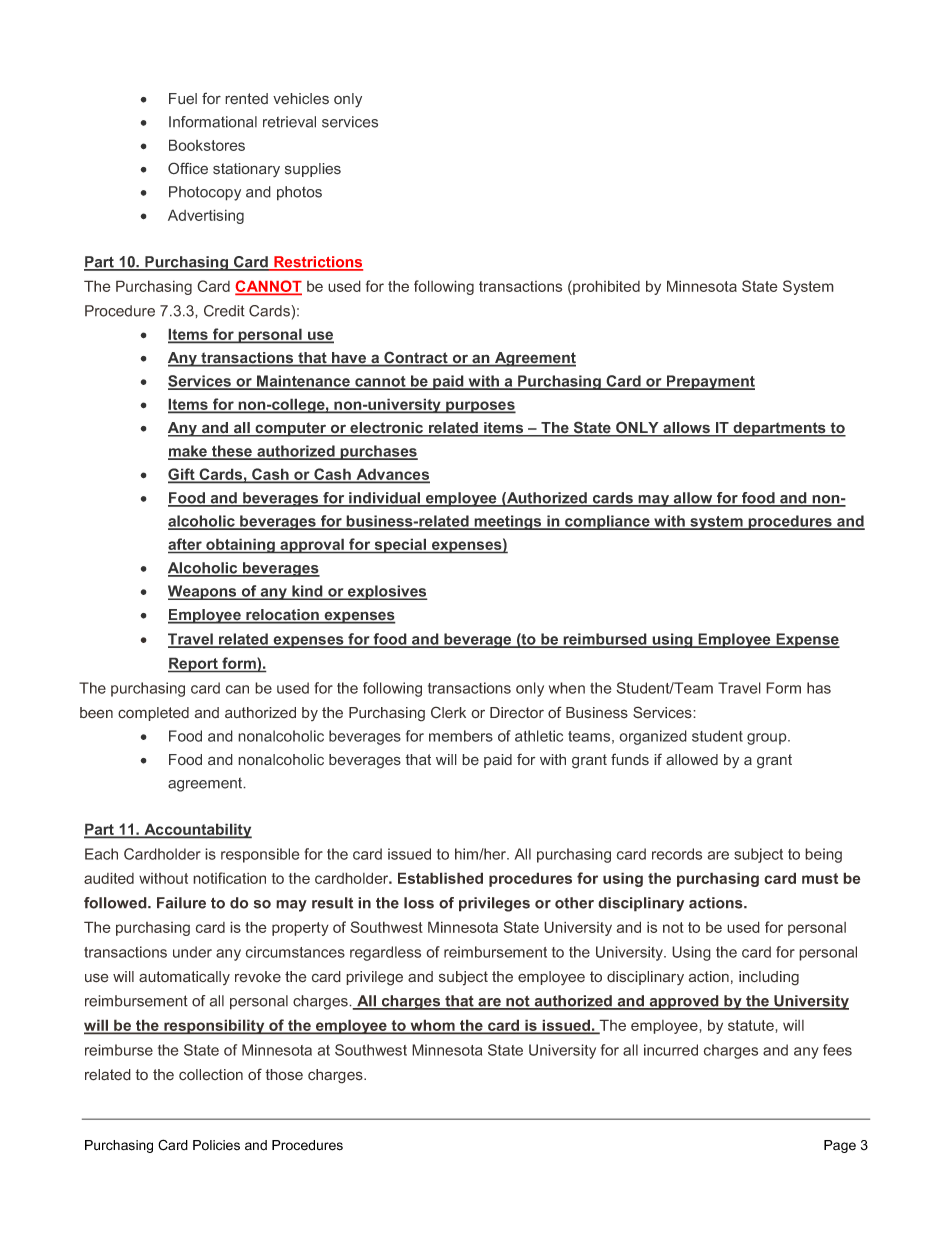  I want to click on Prepayment, so click(709, 382).
